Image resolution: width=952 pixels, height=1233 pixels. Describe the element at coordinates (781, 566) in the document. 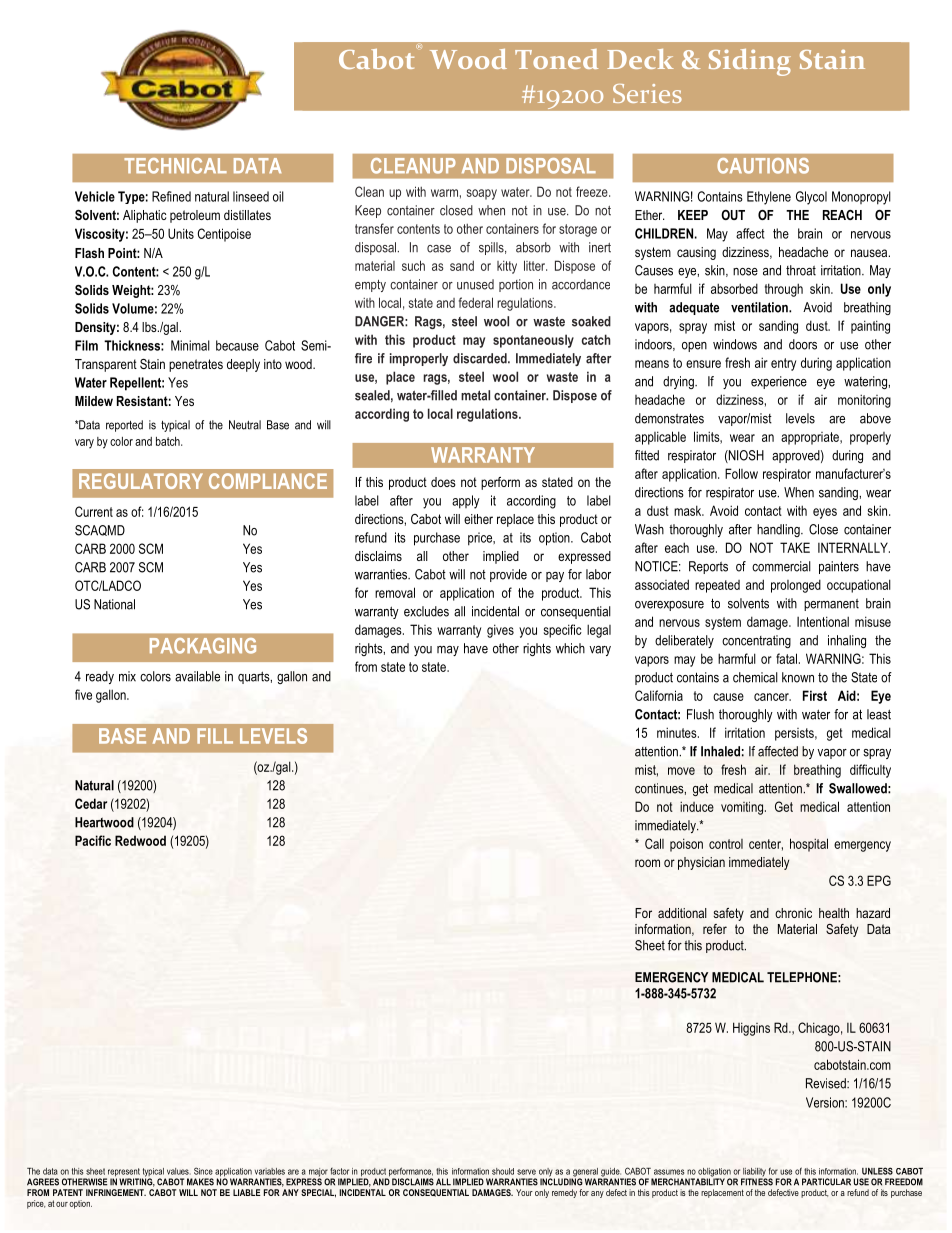

I see `commercial` at that location.
